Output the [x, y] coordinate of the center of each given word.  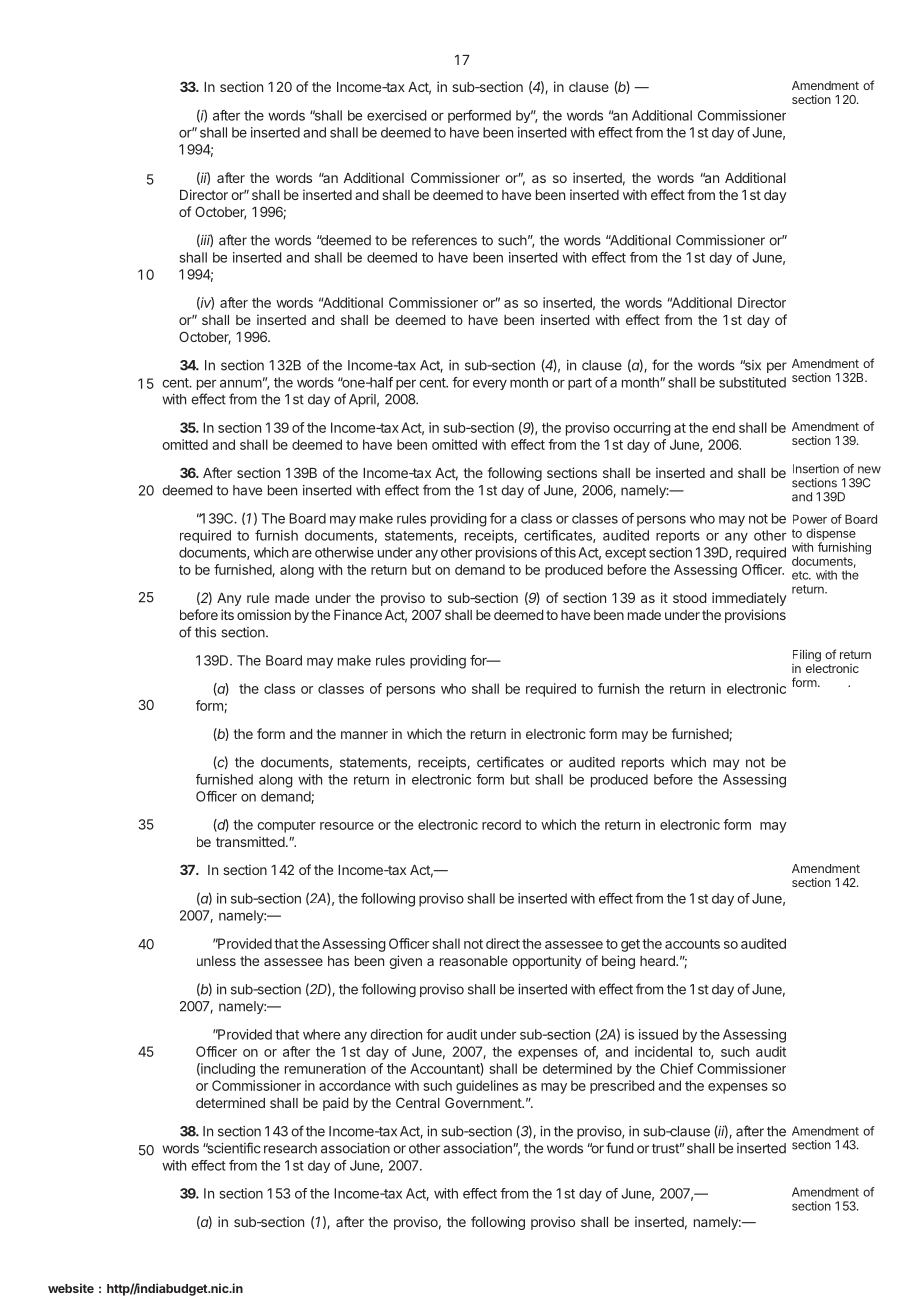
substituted [752, 382]
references [444, 240]
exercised [396, 115]
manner [364, 735]
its [227, 614]
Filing [807, 656]
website [71, 1288]
